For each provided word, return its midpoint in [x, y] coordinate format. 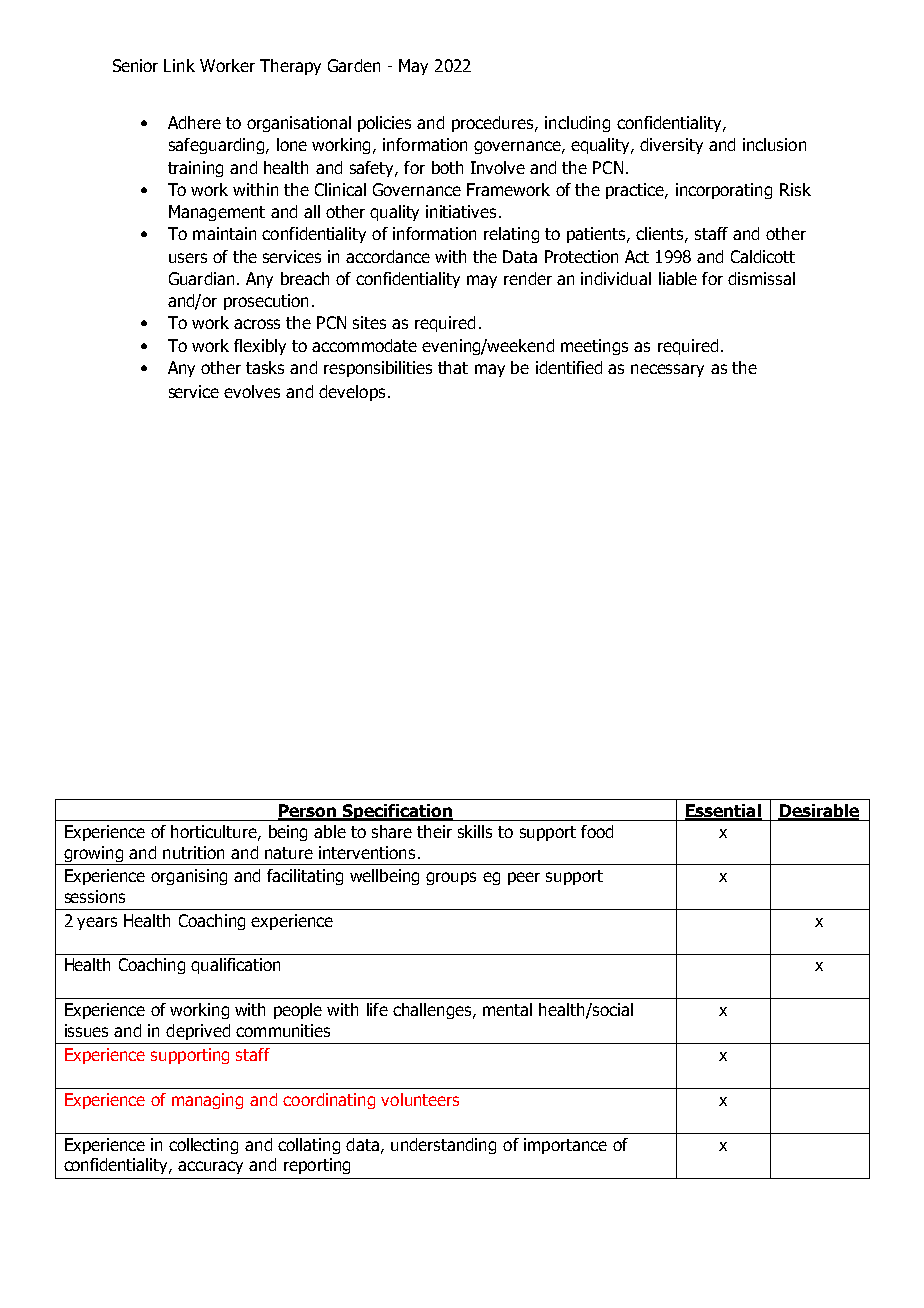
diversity [671, 146]
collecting [203, 1146]
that [453, 367]
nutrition [193, 852]
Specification [397, 812]
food [597, 831]
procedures [494, 124]
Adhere [194, 122]
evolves [252, 391]
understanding [443, 1146]
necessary [667, 370]
